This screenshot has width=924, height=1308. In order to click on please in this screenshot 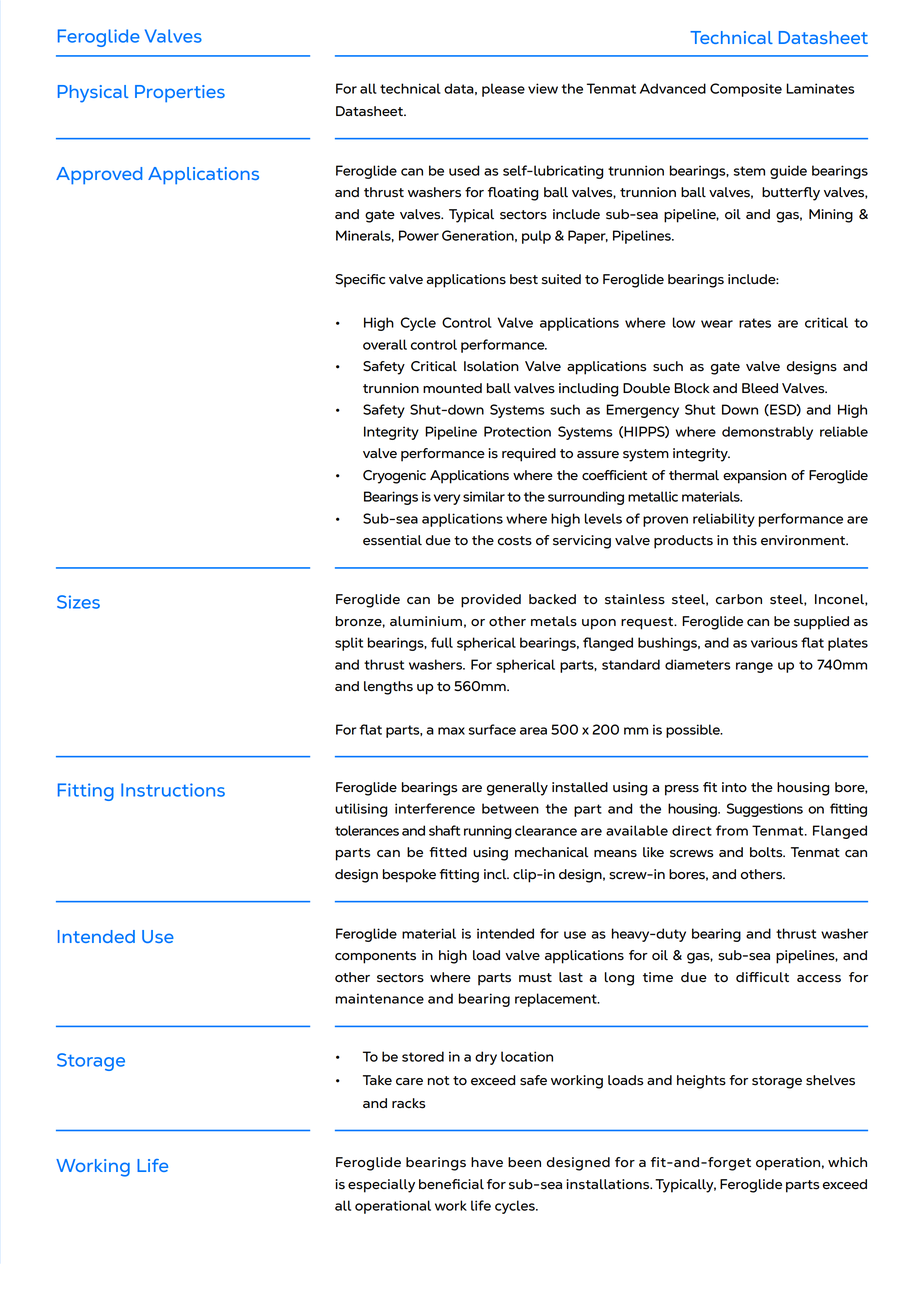, I will do `click(503, 90)`.
